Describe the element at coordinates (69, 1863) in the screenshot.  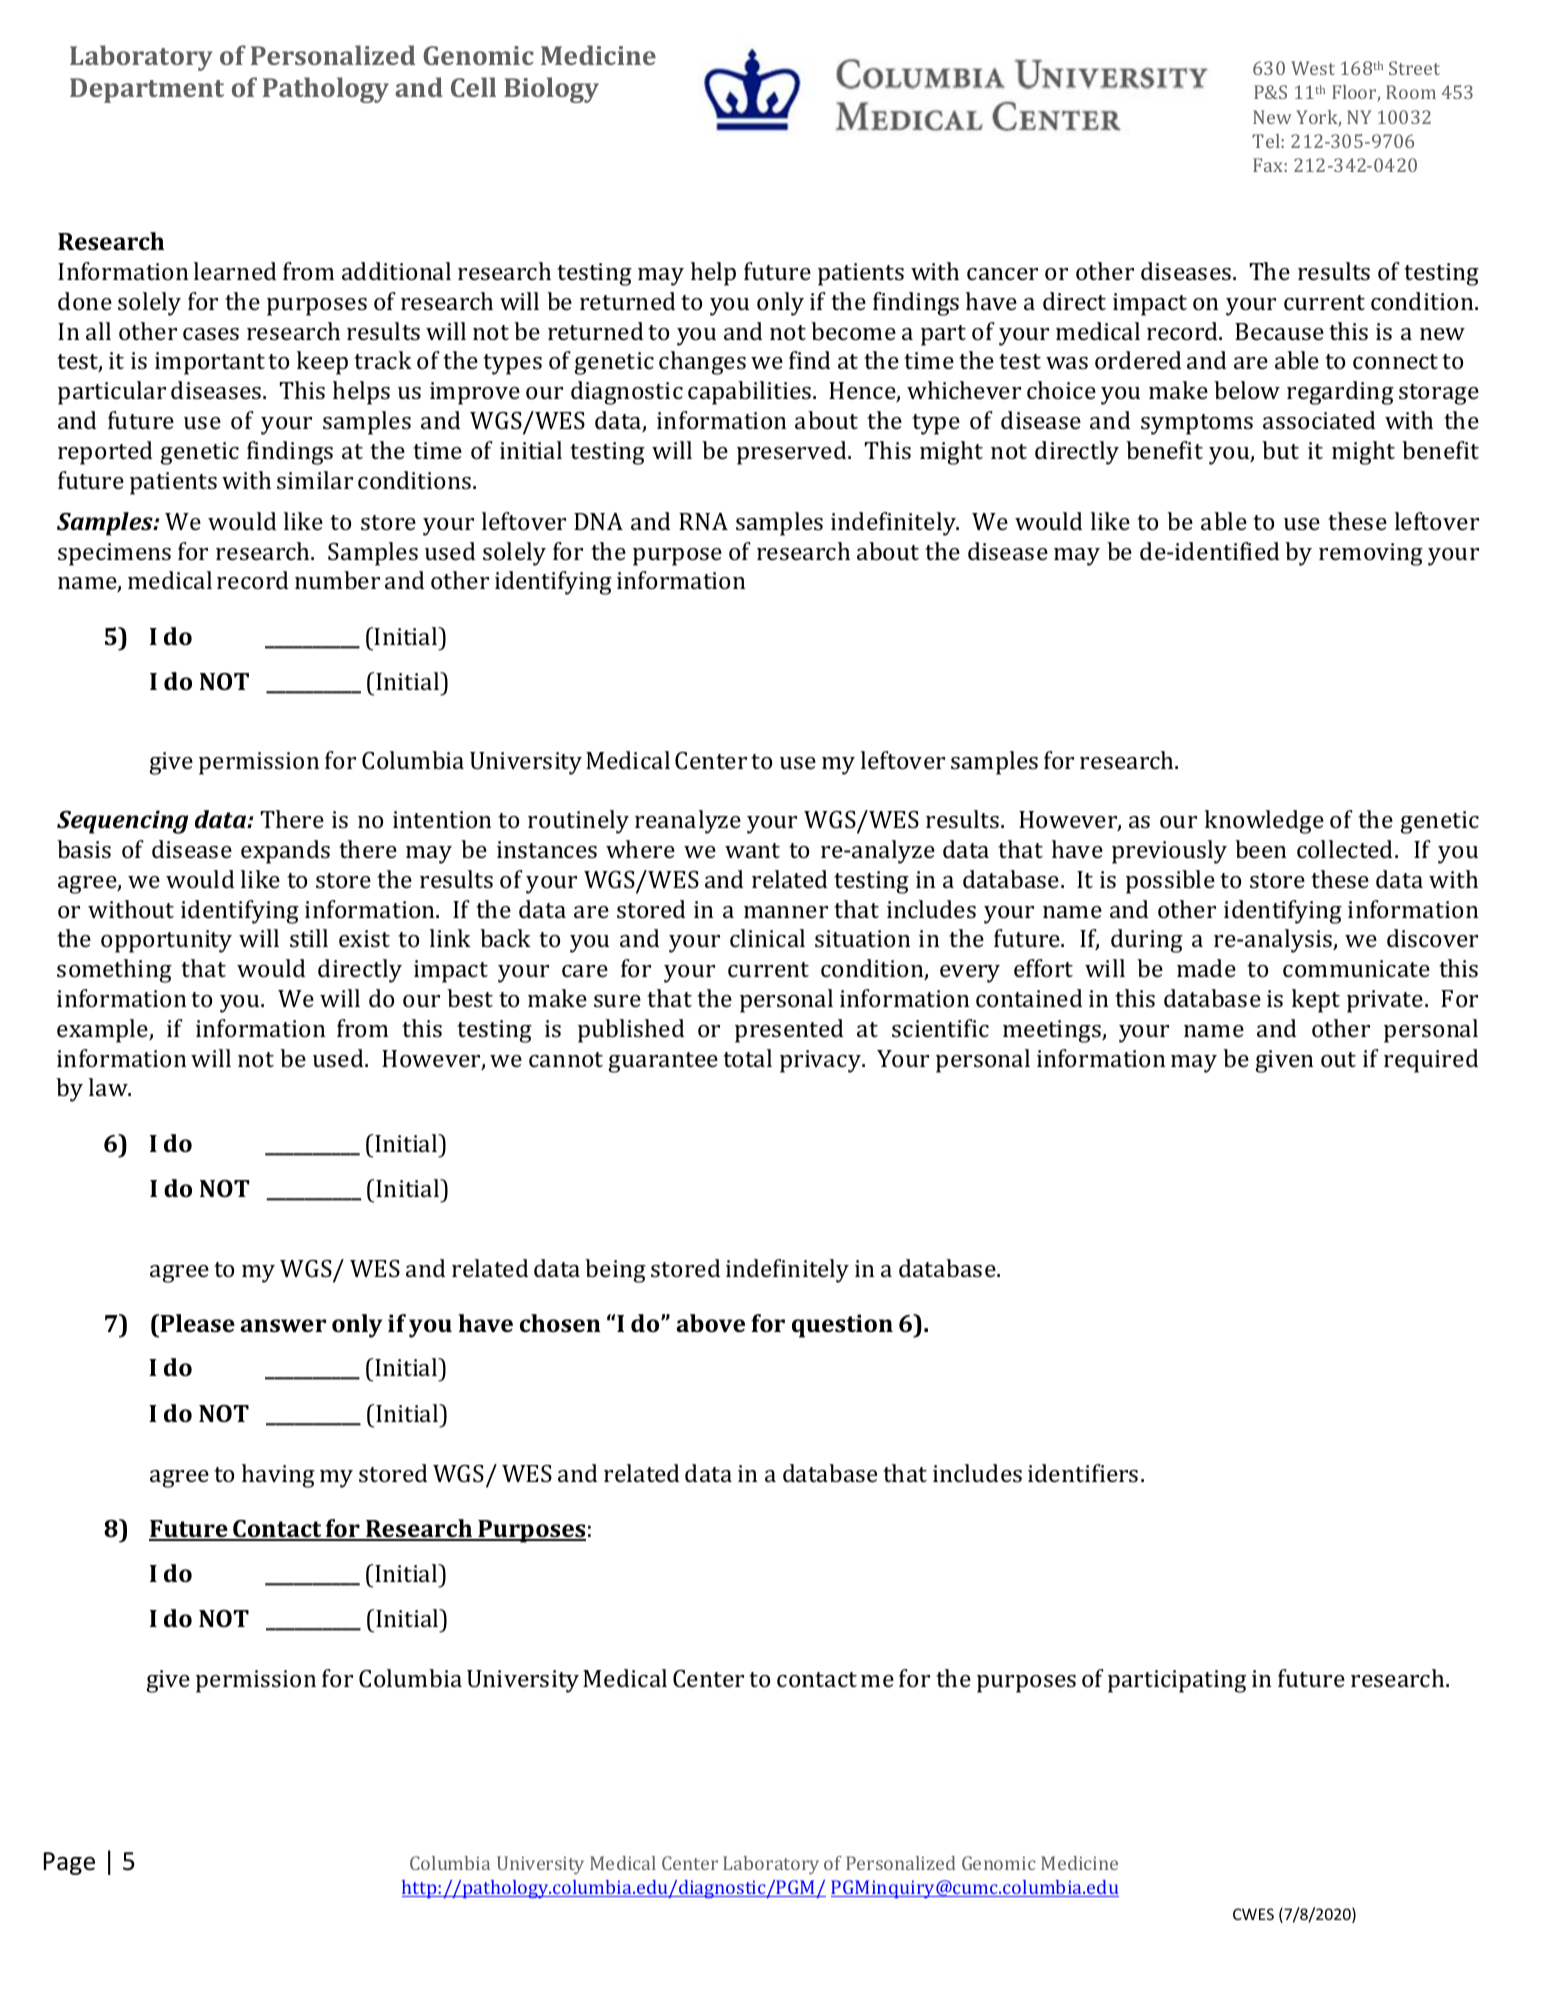
I see `Page` at that location.
